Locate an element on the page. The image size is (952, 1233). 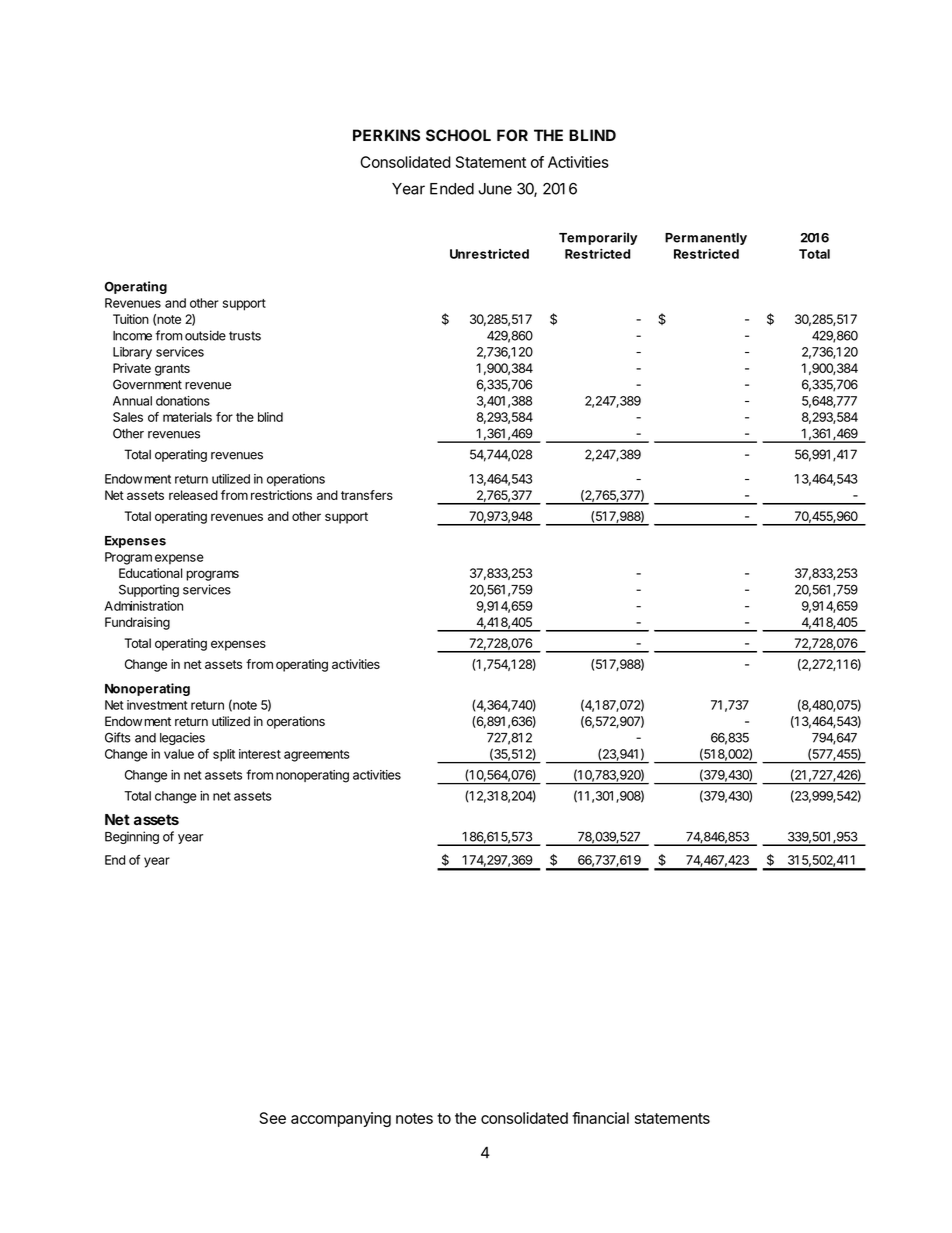
interest is located at coordinates (260, 754).
